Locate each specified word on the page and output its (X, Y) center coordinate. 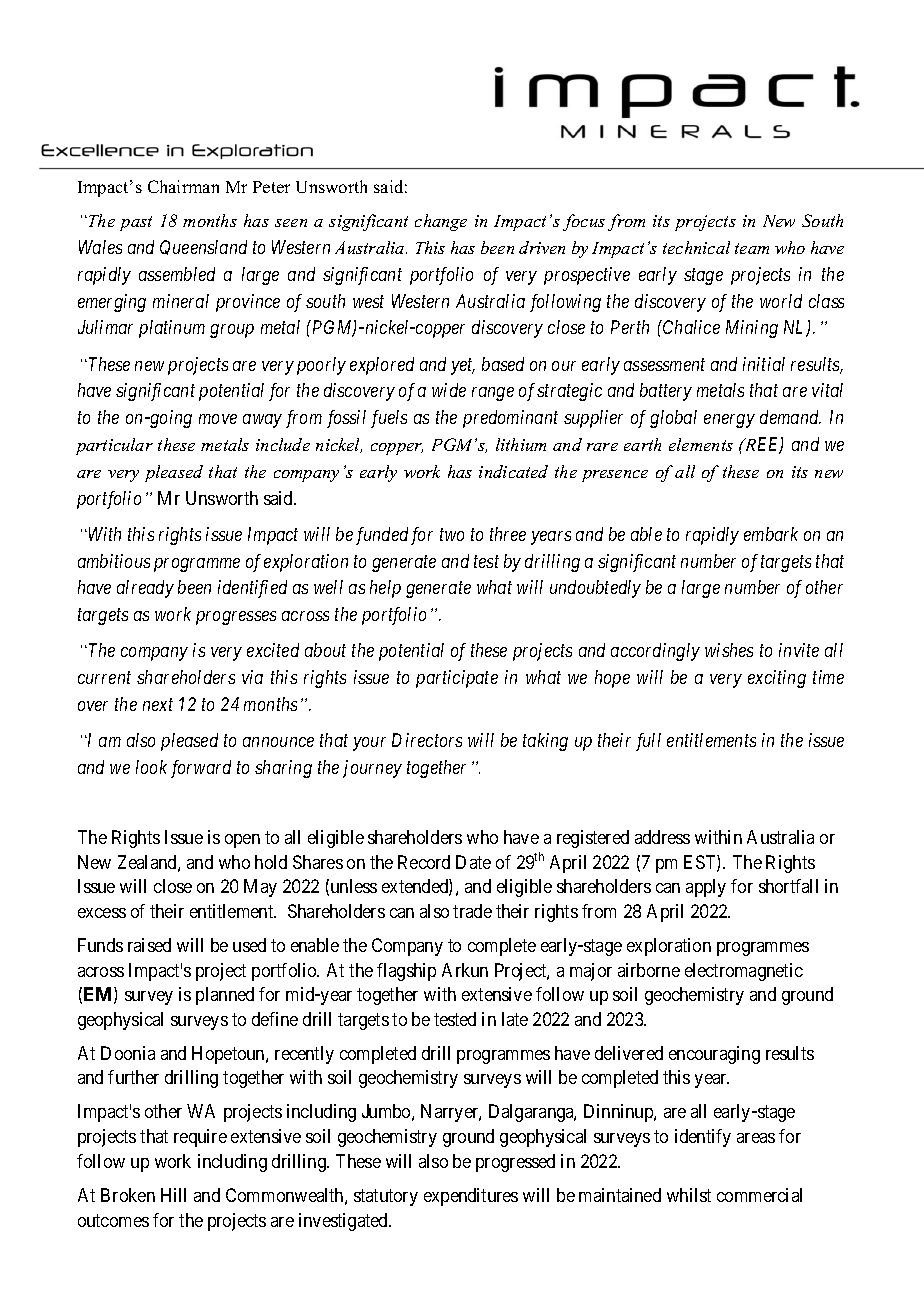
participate (457, 679)
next (158, 705)
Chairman (183, 186)
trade (472, 911)
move (218, 419)
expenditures (471, 1197)
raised (149, 945)
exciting (777, 679)
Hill (173, 1195)
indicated (513, 471)
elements (701, 444)
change (441, 222)
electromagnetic (744, 972)
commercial (759, 1195)
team (752, 248)
